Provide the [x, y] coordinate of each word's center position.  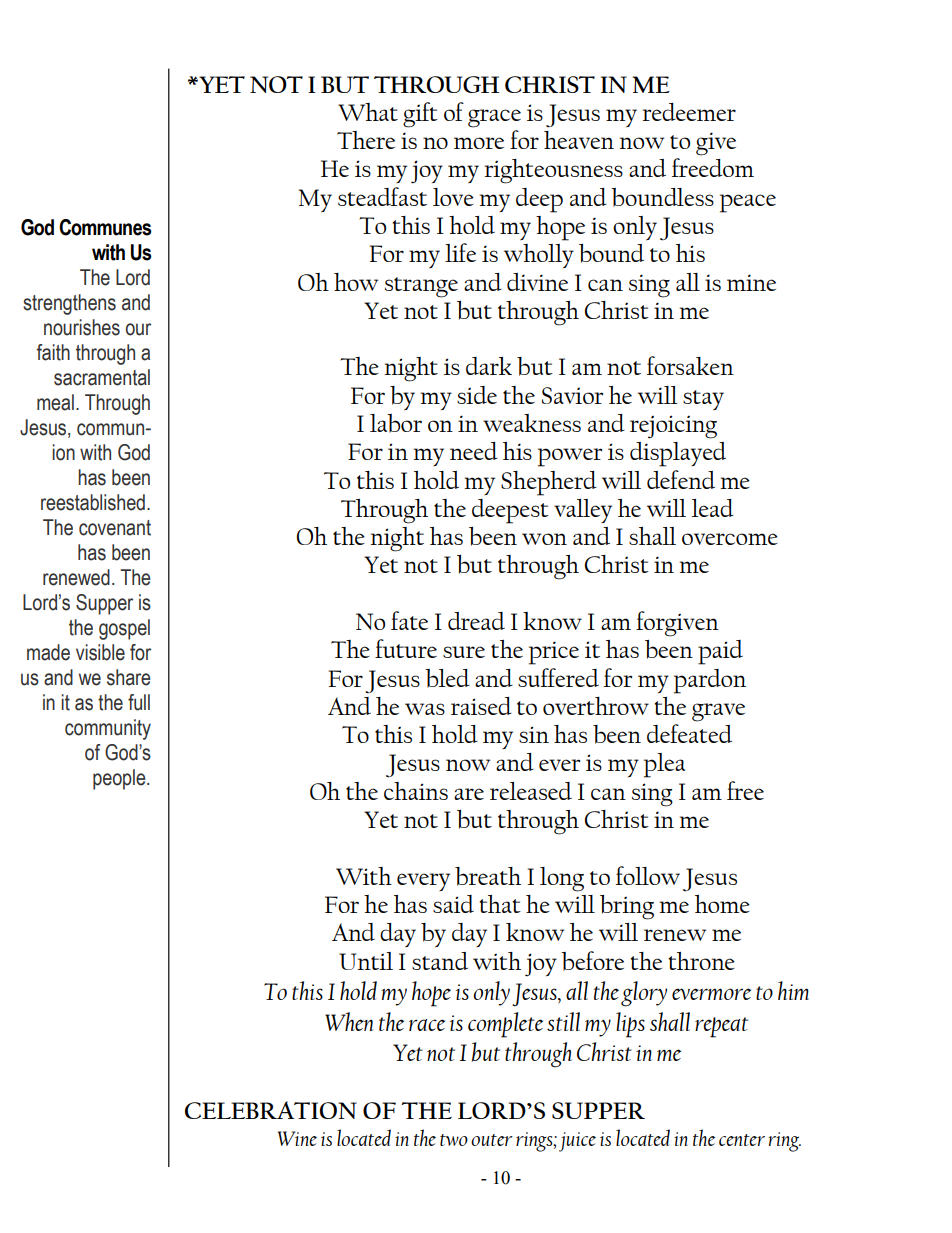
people [120, 779]
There [366, 140]
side [477, 395]
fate [409, 620]
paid [720, 652]
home [722, 904]
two [454, 1140]
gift [420, 115]
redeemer [689, 112]
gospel [124, 629]
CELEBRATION [271, 1110]
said [453, 904]
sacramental [102, 377]
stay [703, 400]
